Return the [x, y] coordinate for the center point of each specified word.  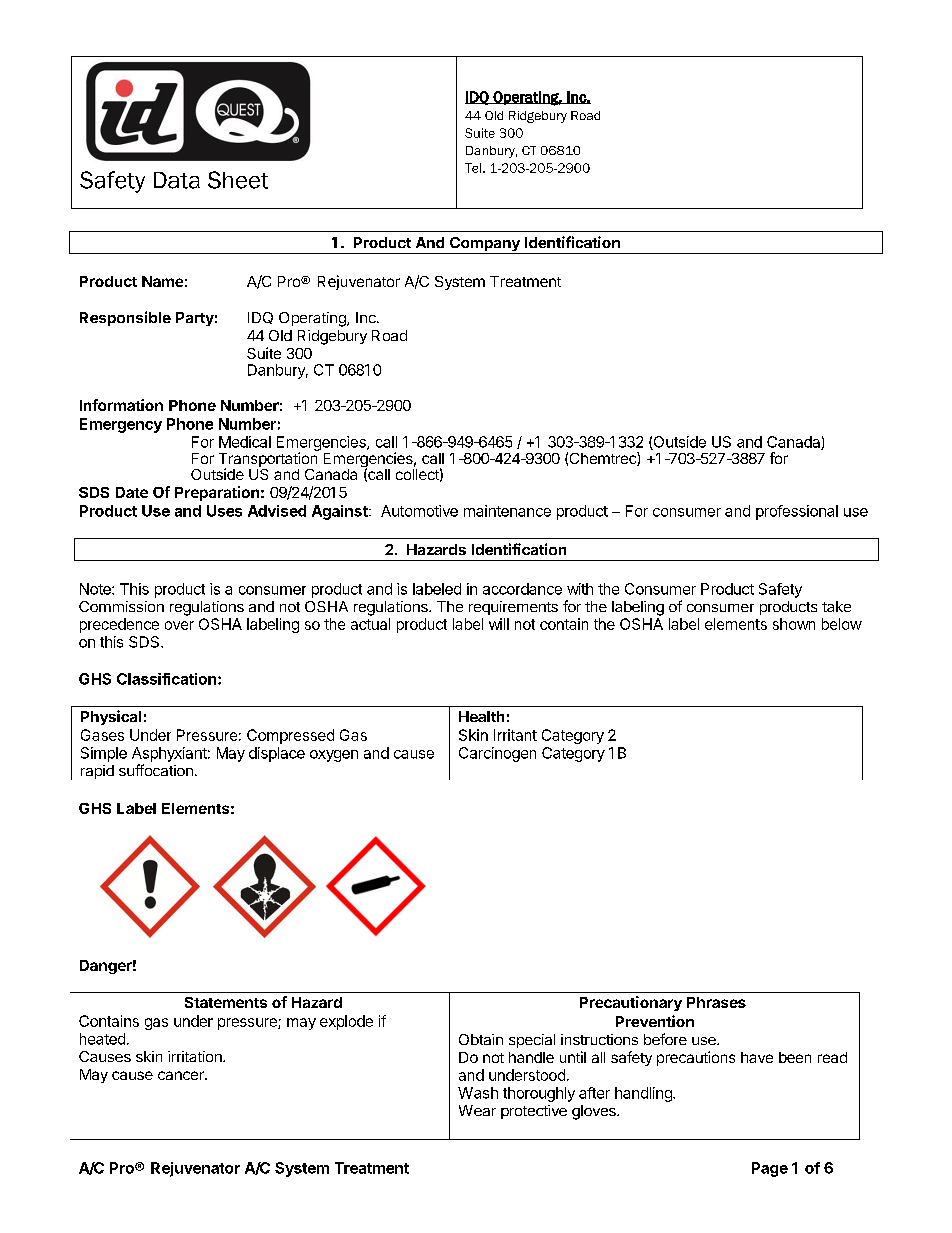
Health [481, 716]
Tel [474, 168]
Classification [166, 679]
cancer [182, 1075]
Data [177, 180]
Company [484, 245]
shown [794, 624]
